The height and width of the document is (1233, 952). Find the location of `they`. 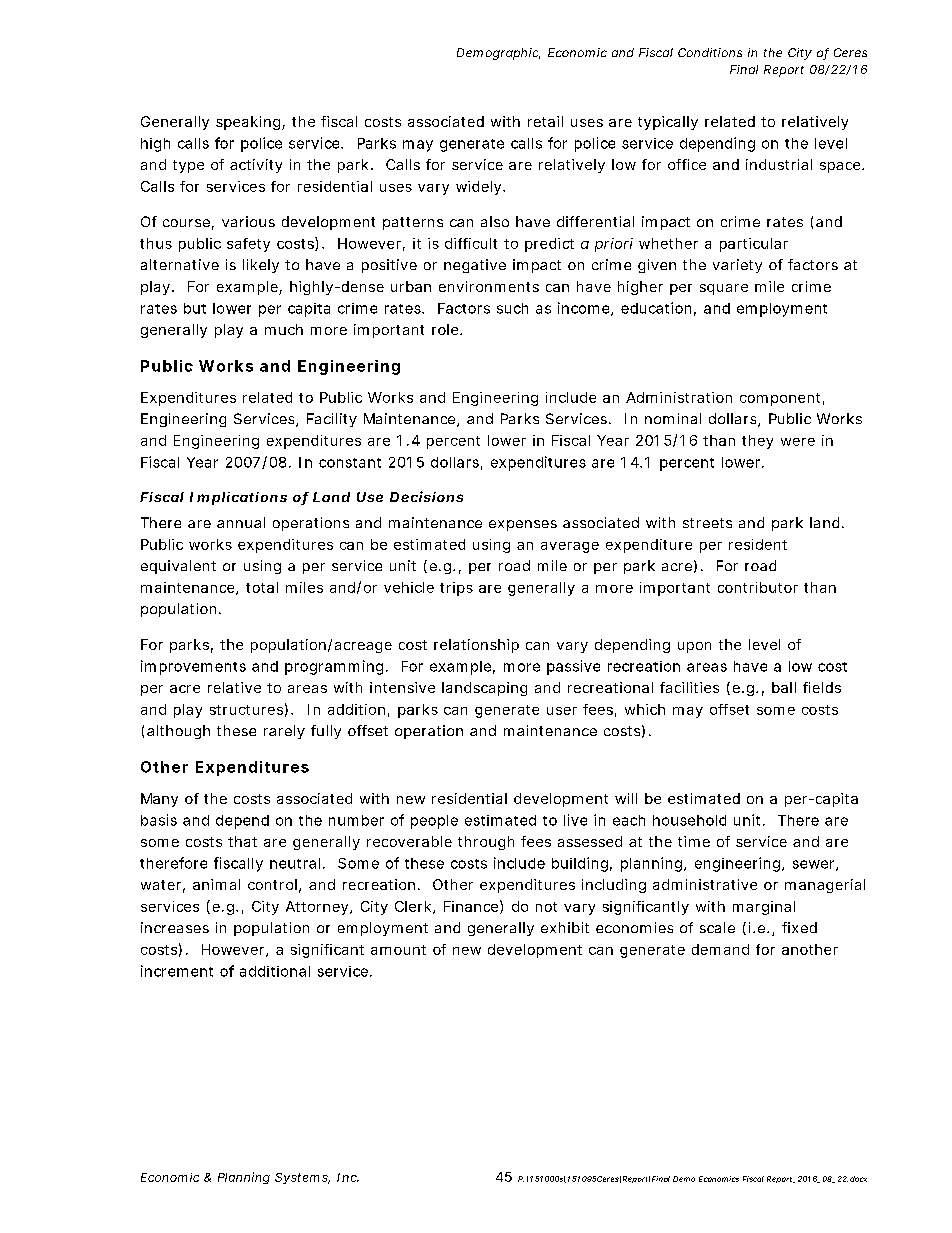

they is located at coordinates (757, 442).
